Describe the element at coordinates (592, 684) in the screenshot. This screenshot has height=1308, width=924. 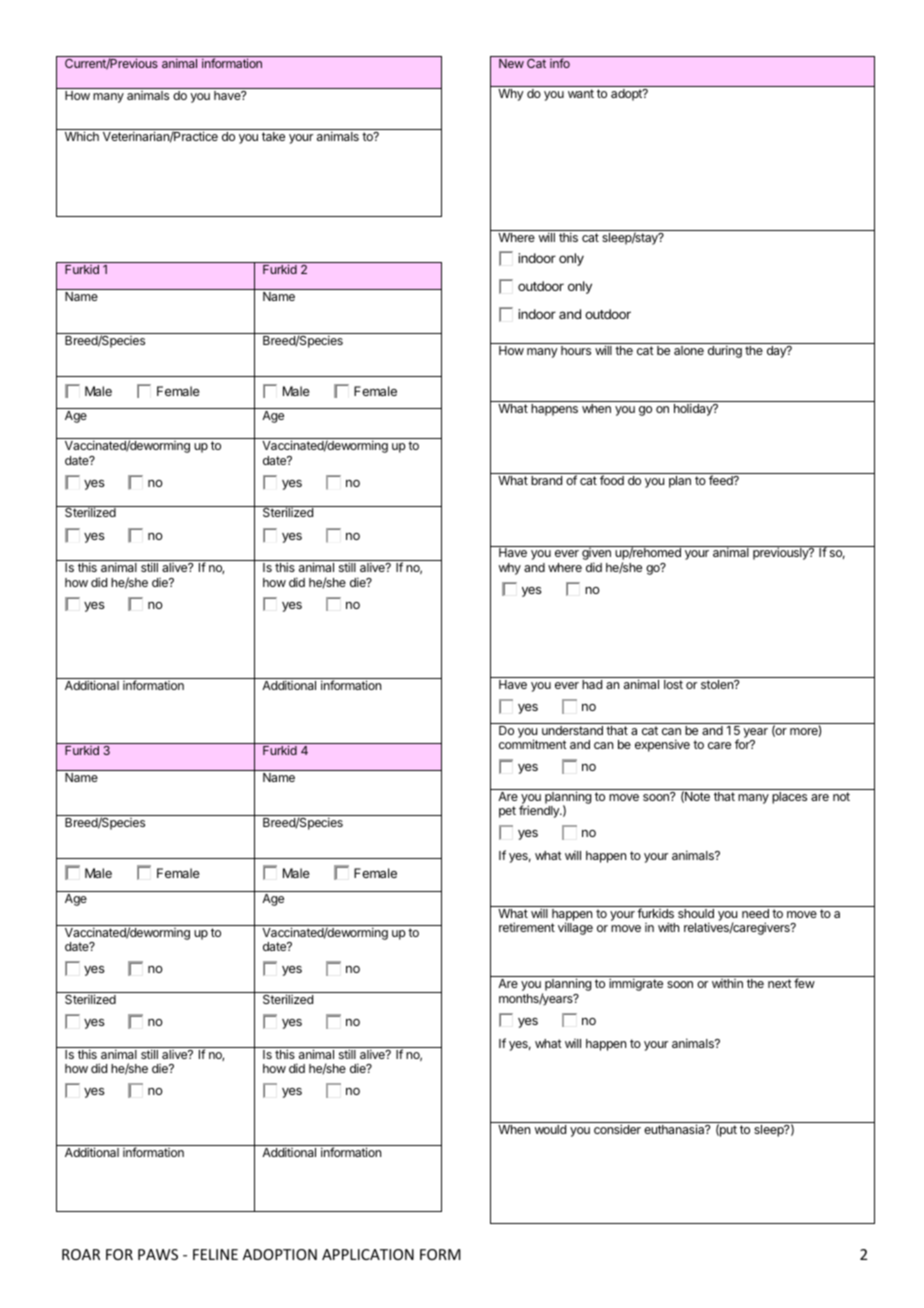
I see `had` at that location.
